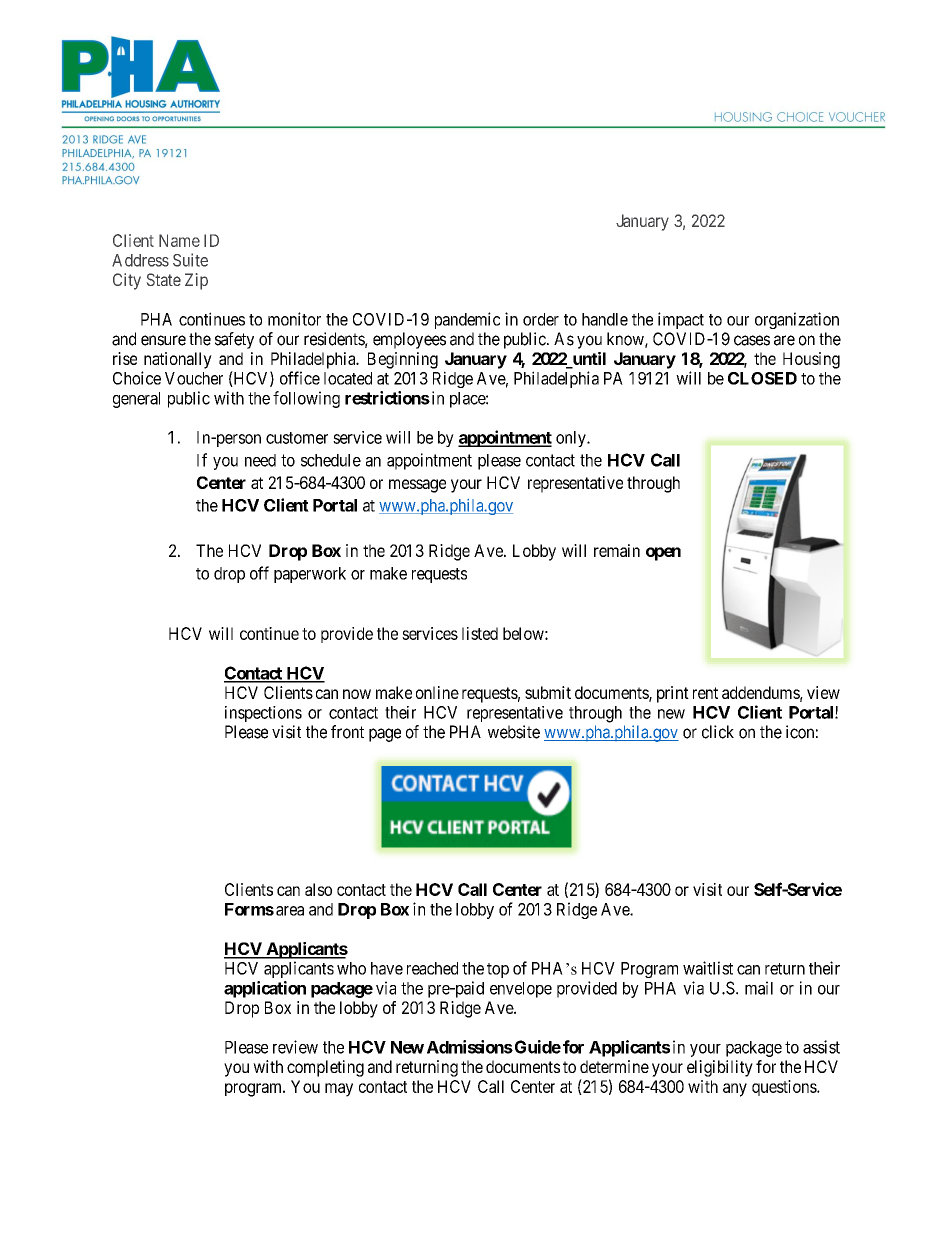 This page has height=1233, width=952. I want to click on rent, so click(705, 693).
